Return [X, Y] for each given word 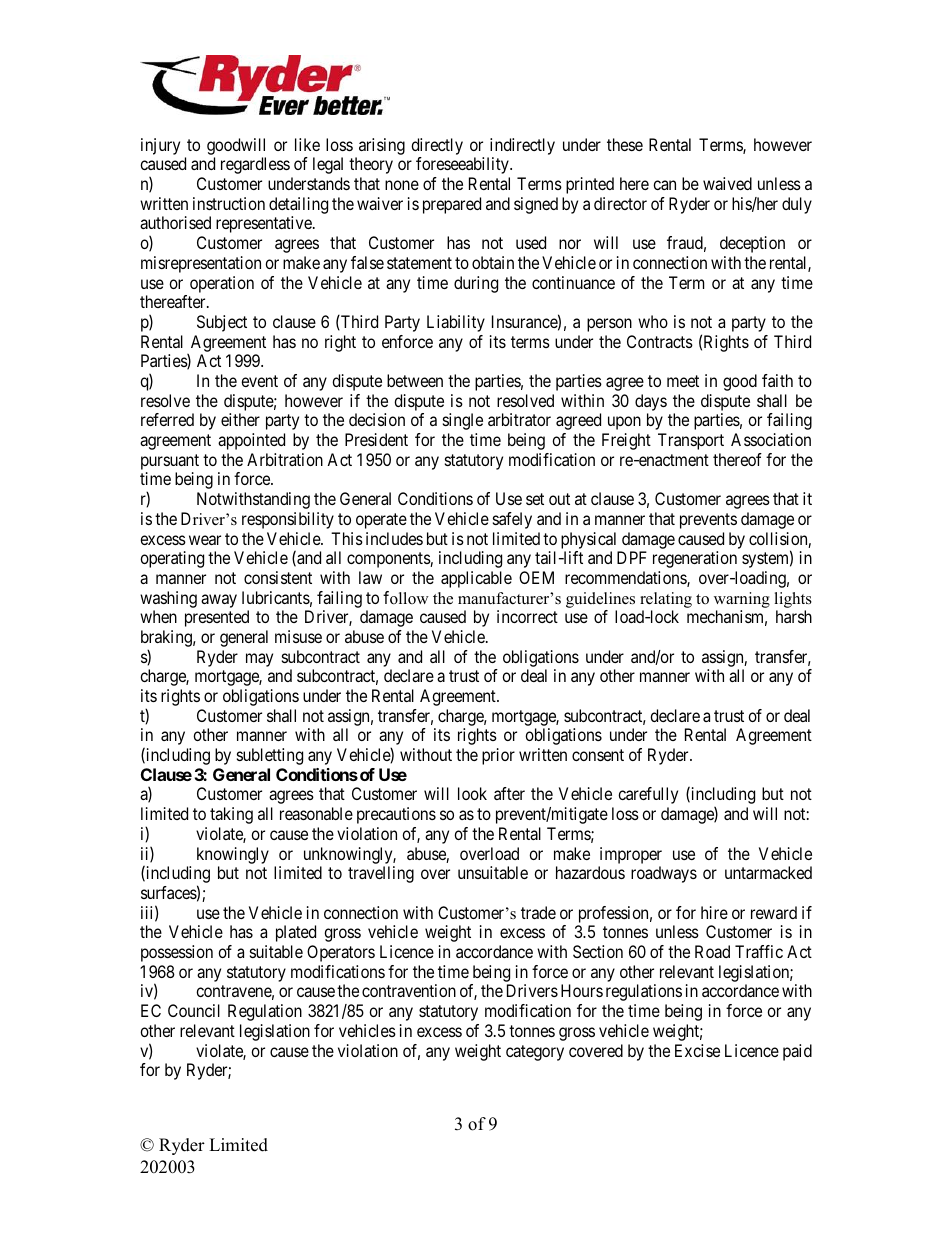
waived [727, 183]
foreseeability [463, 165]
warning [742, 600]
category [535, 1053]
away [219, 601]
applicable [476, 579]
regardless [255, 165]
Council [194, 1010]
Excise [697, 1050]
